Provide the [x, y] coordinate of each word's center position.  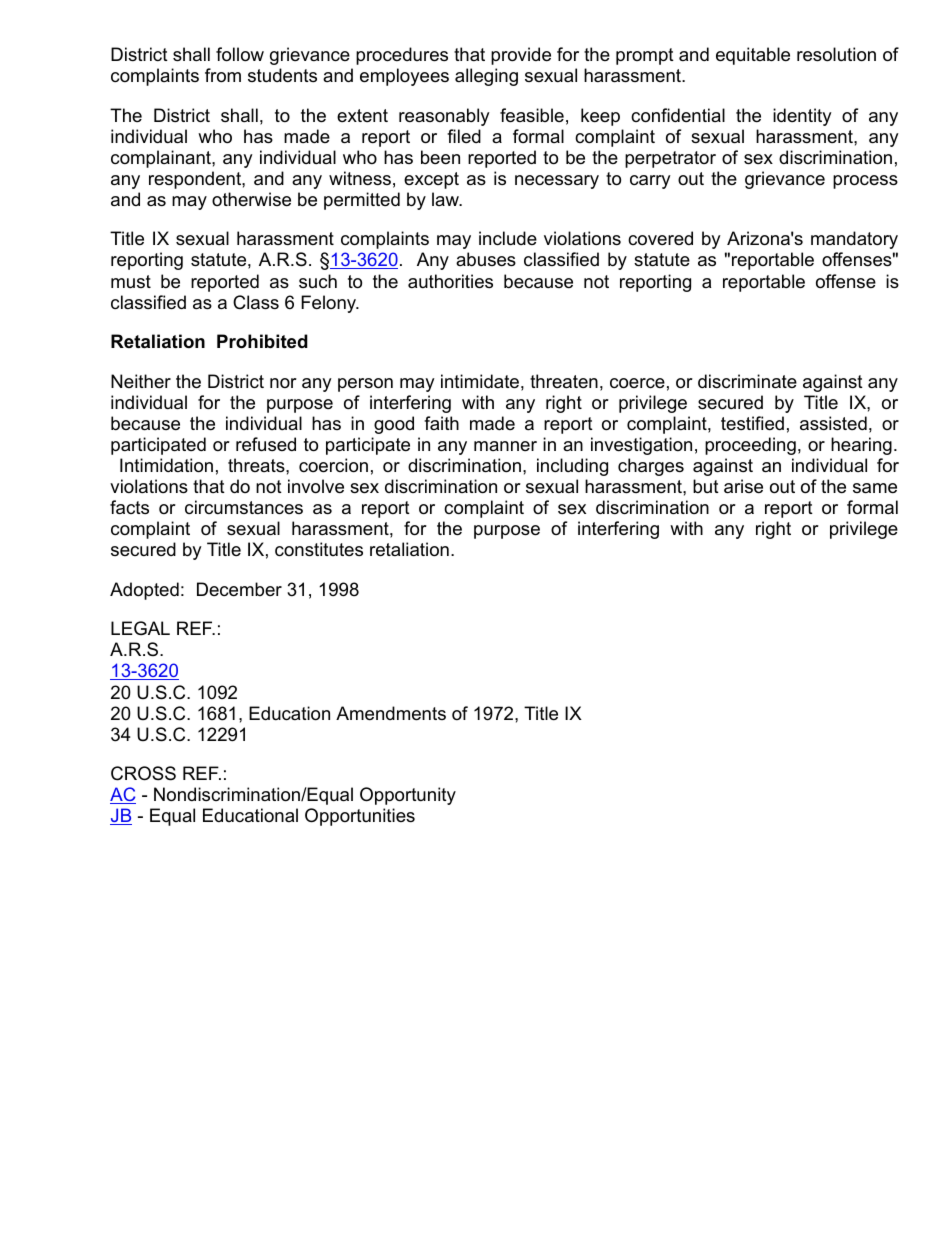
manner [505, 446]
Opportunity [408, 796]
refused [266, 444]
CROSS [143, 773]
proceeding [750, 446]
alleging [486, 77]
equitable [753, 56]
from [223, 75]
